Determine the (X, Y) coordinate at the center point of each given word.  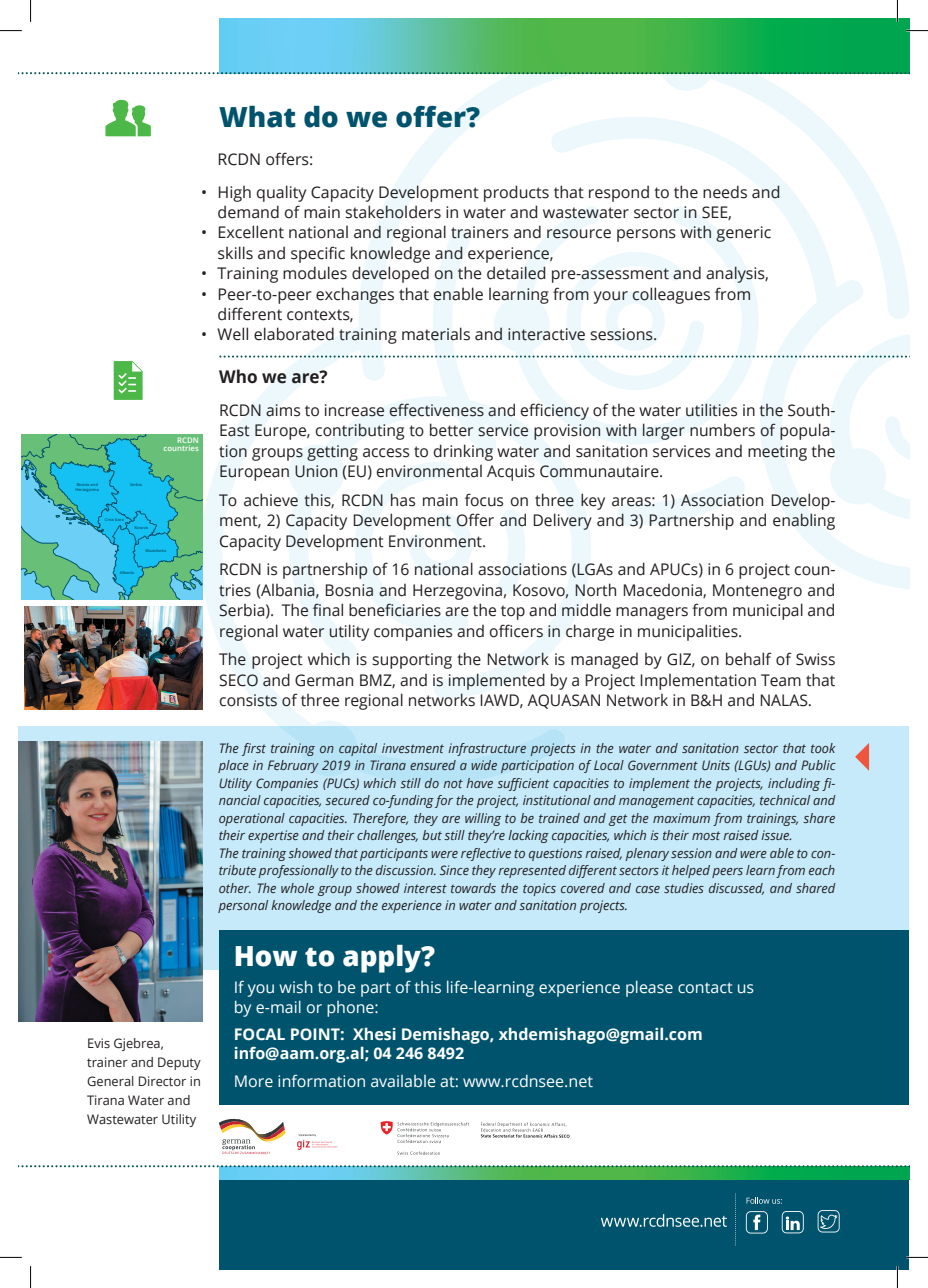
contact (705, 987)
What (257, 117)
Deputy (179, 1063)
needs (725, 192)
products (516, 193)
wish (296, 987)
